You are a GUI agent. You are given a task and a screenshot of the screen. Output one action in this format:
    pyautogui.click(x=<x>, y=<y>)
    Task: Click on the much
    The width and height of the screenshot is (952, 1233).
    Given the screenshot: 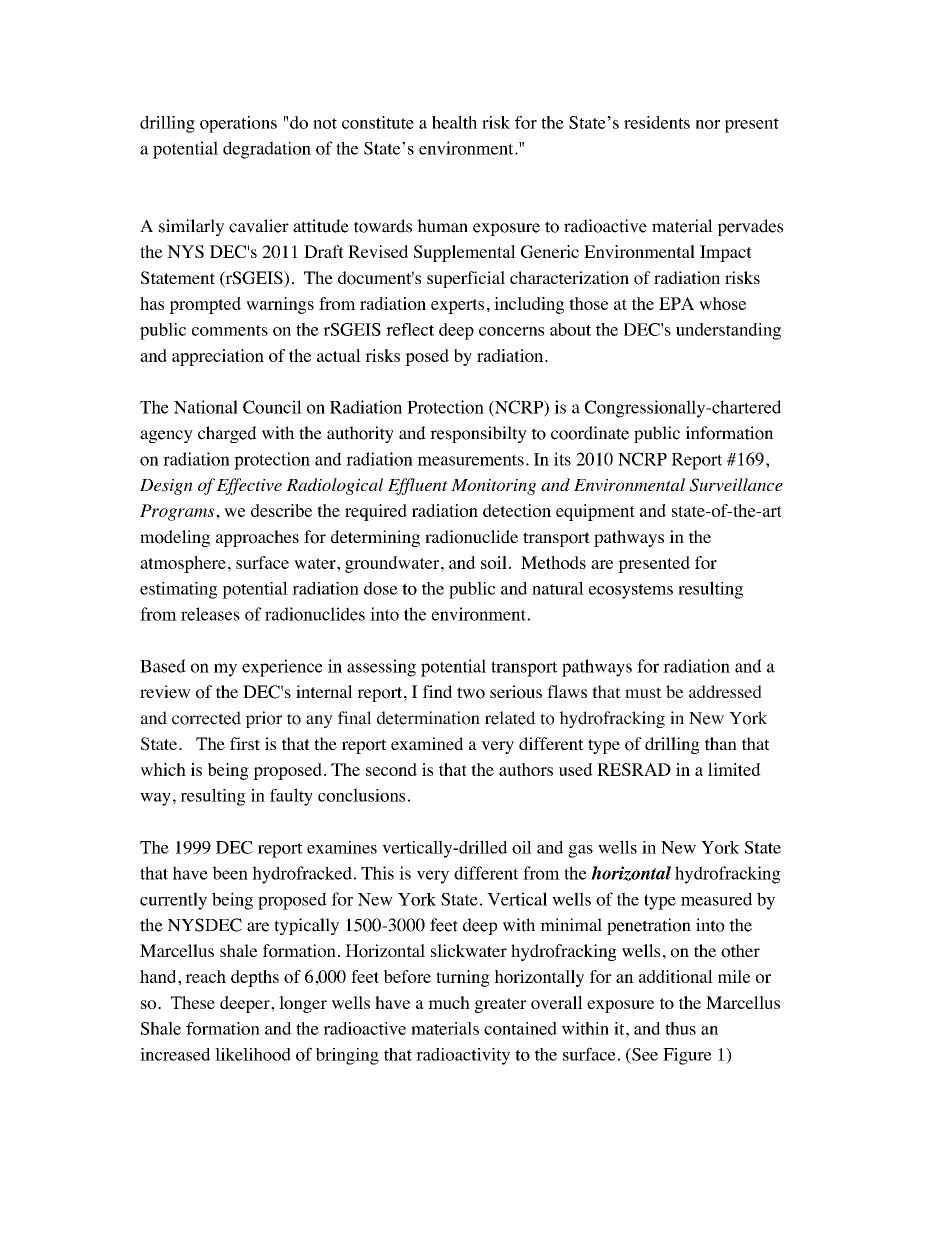 What is the action you would take?
    pyautogui.click(x=449, y=1002)
